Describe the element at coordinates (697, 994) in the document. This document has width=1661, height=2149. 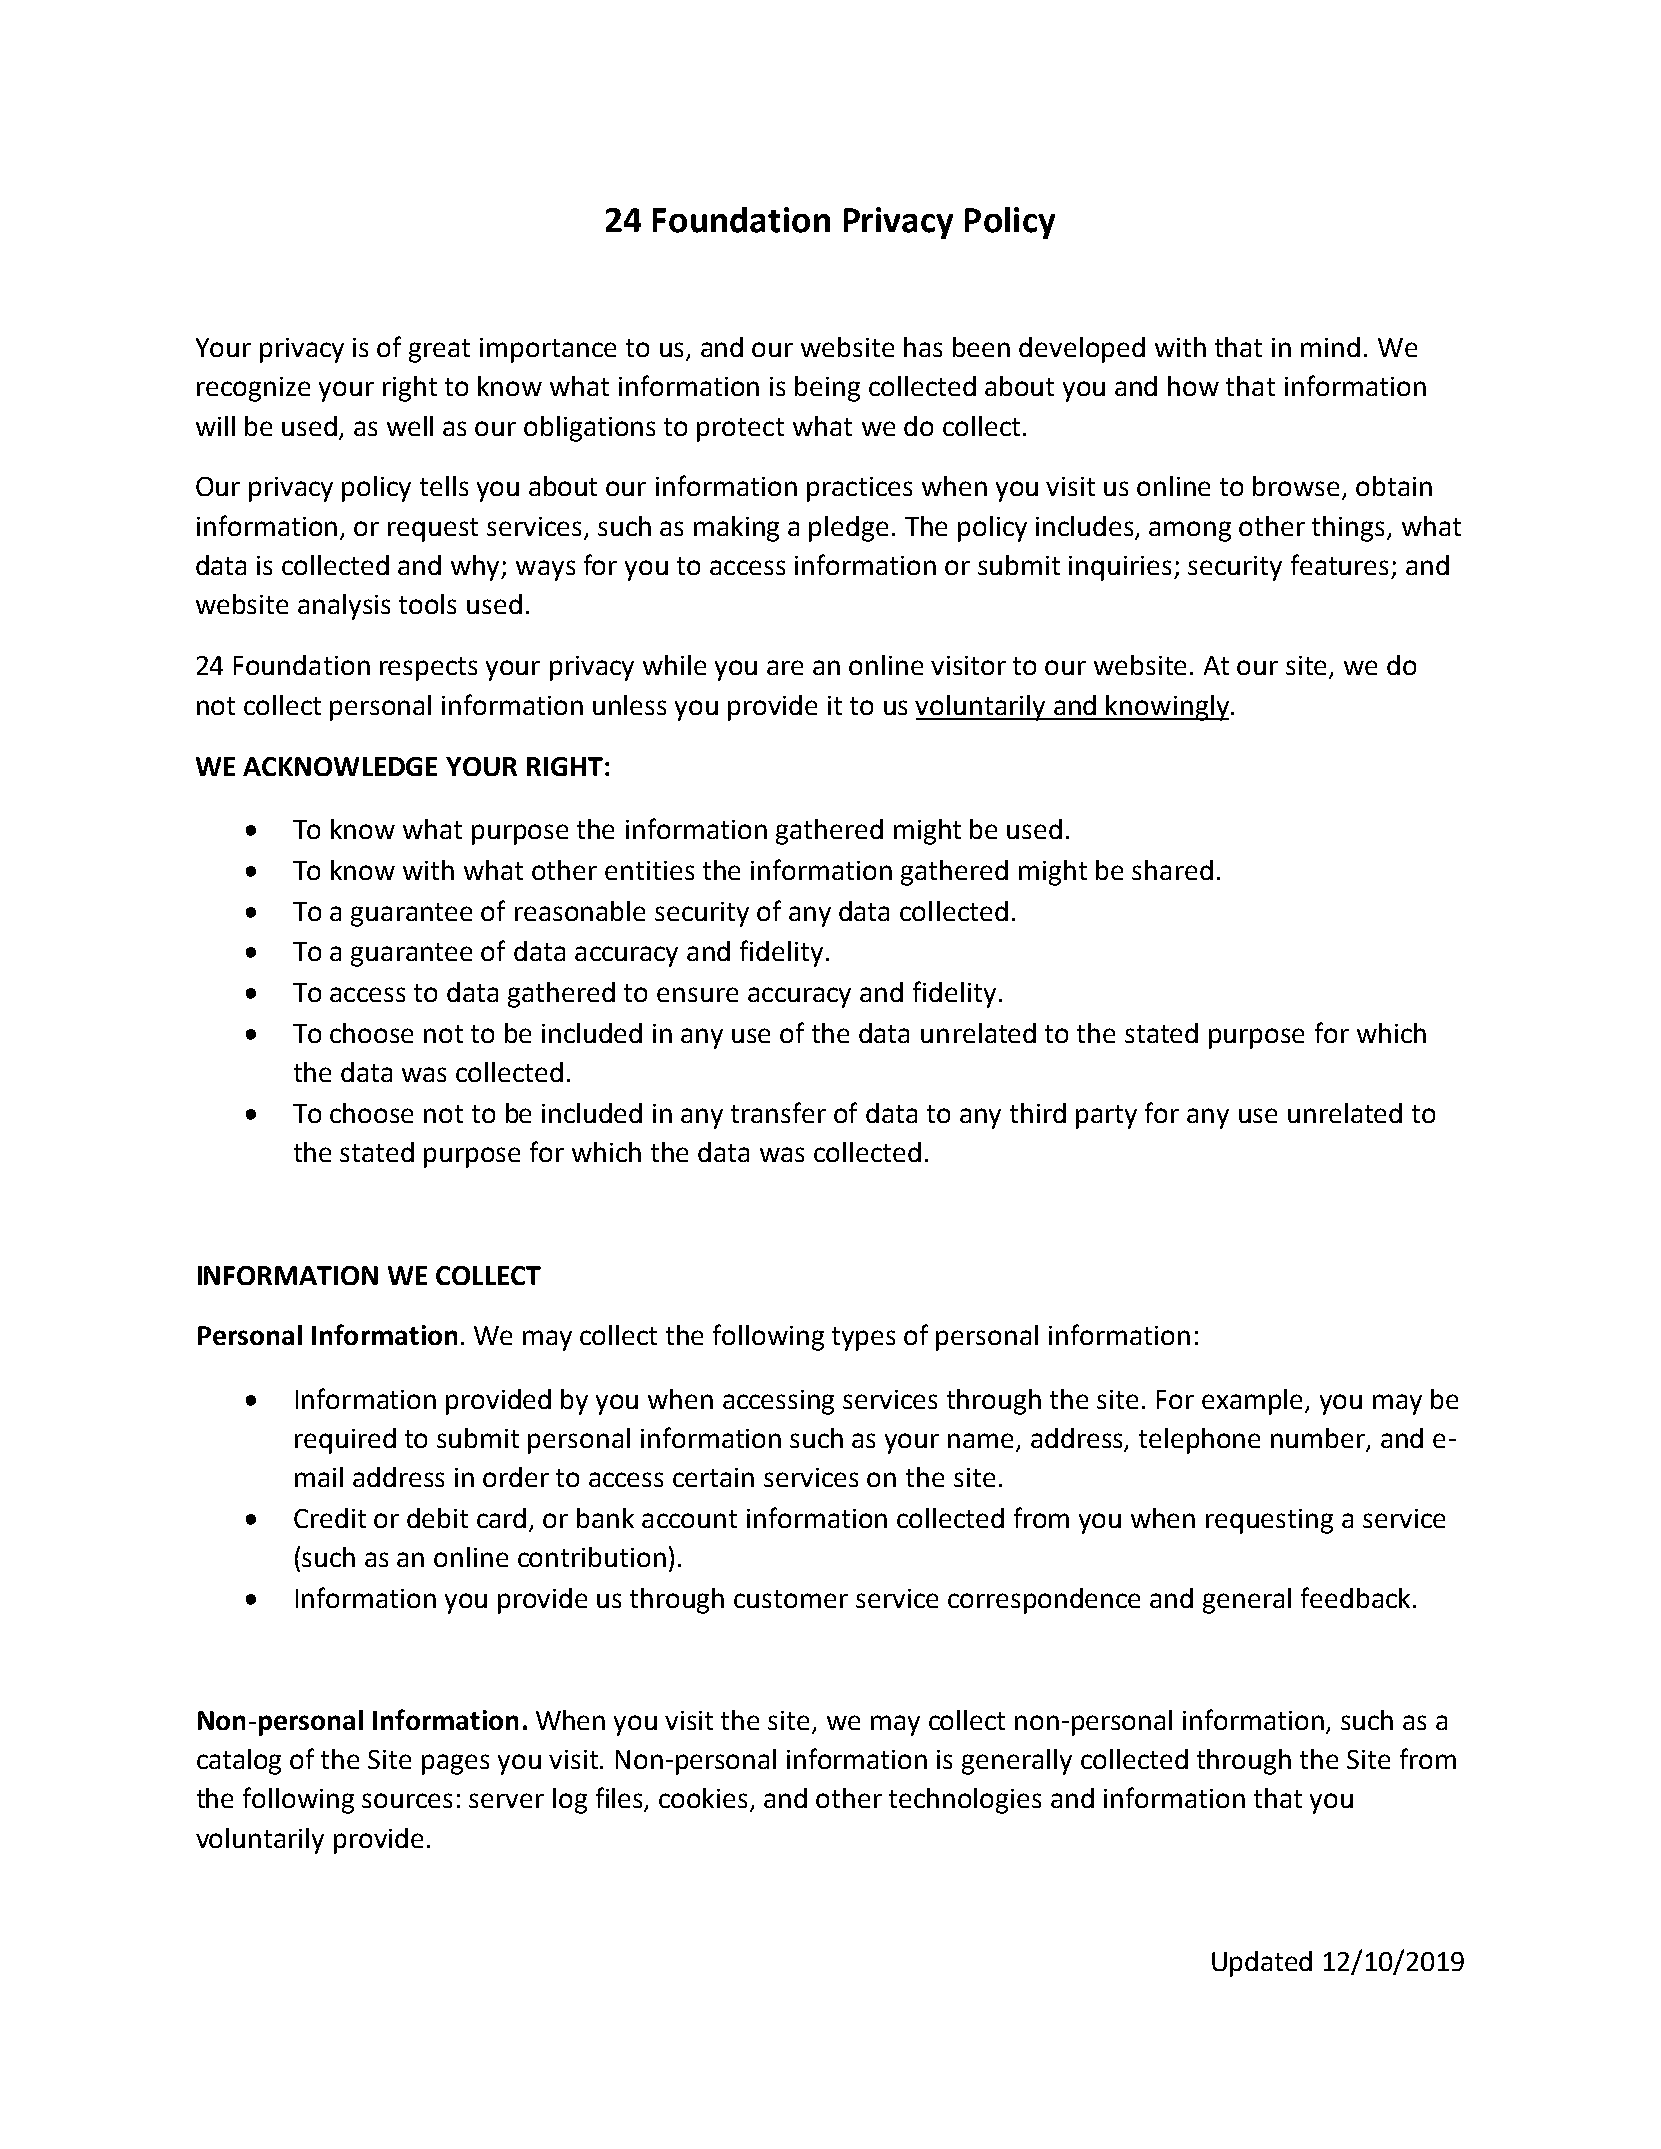
I see `ensure` at that location.
